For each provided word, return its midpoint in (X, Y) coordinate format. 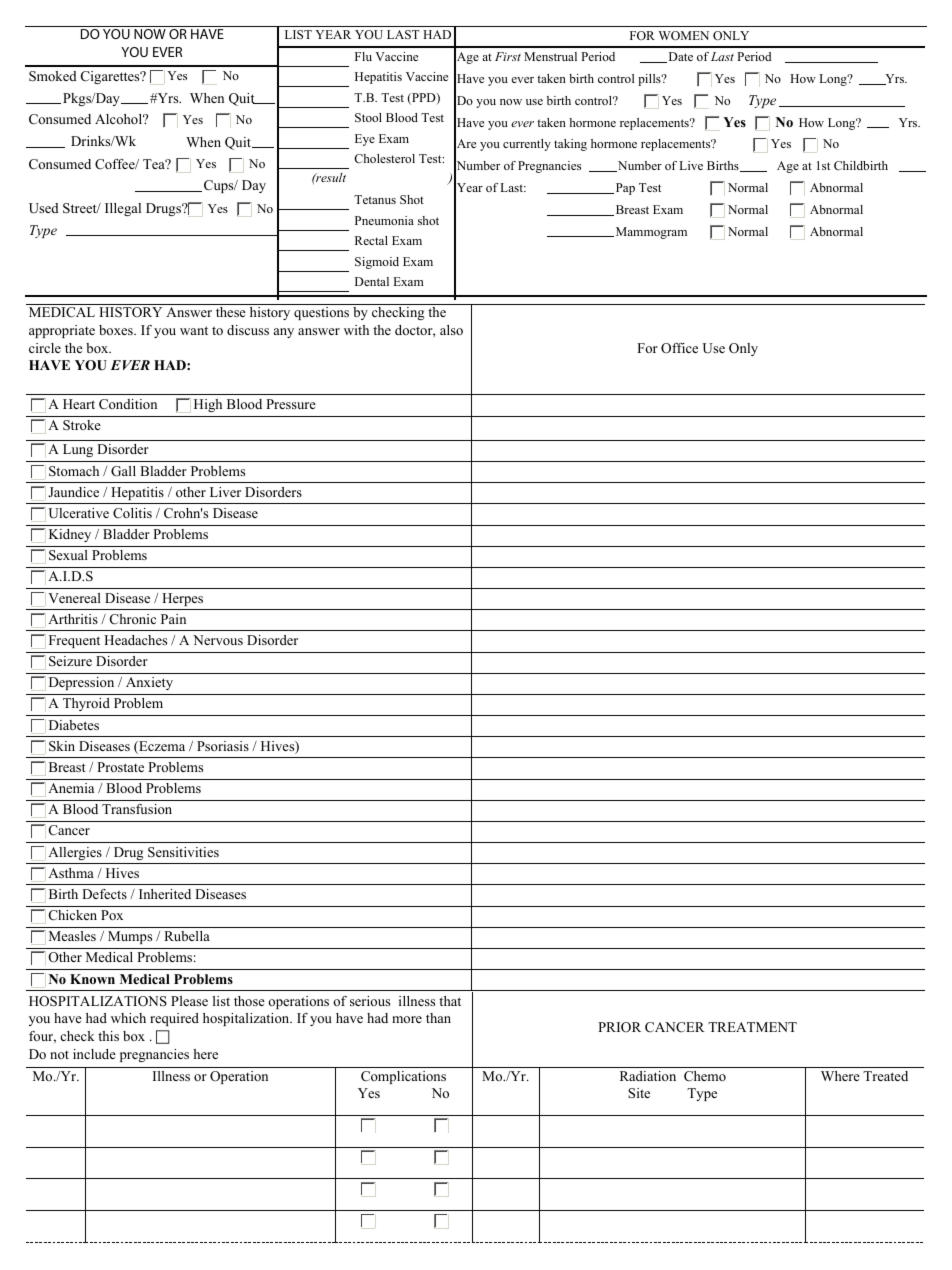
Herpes (182, 599)
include (94, 1054)
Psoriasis (223, 746)
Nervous (218, 640)
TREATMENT (752, 1027)
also (451, 330)
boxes (117, 330)
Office (679, 348)
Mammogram (650, 233)
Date (679, 57)
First (508, 56)
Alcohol (120, 119)
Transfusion (137, 809)
